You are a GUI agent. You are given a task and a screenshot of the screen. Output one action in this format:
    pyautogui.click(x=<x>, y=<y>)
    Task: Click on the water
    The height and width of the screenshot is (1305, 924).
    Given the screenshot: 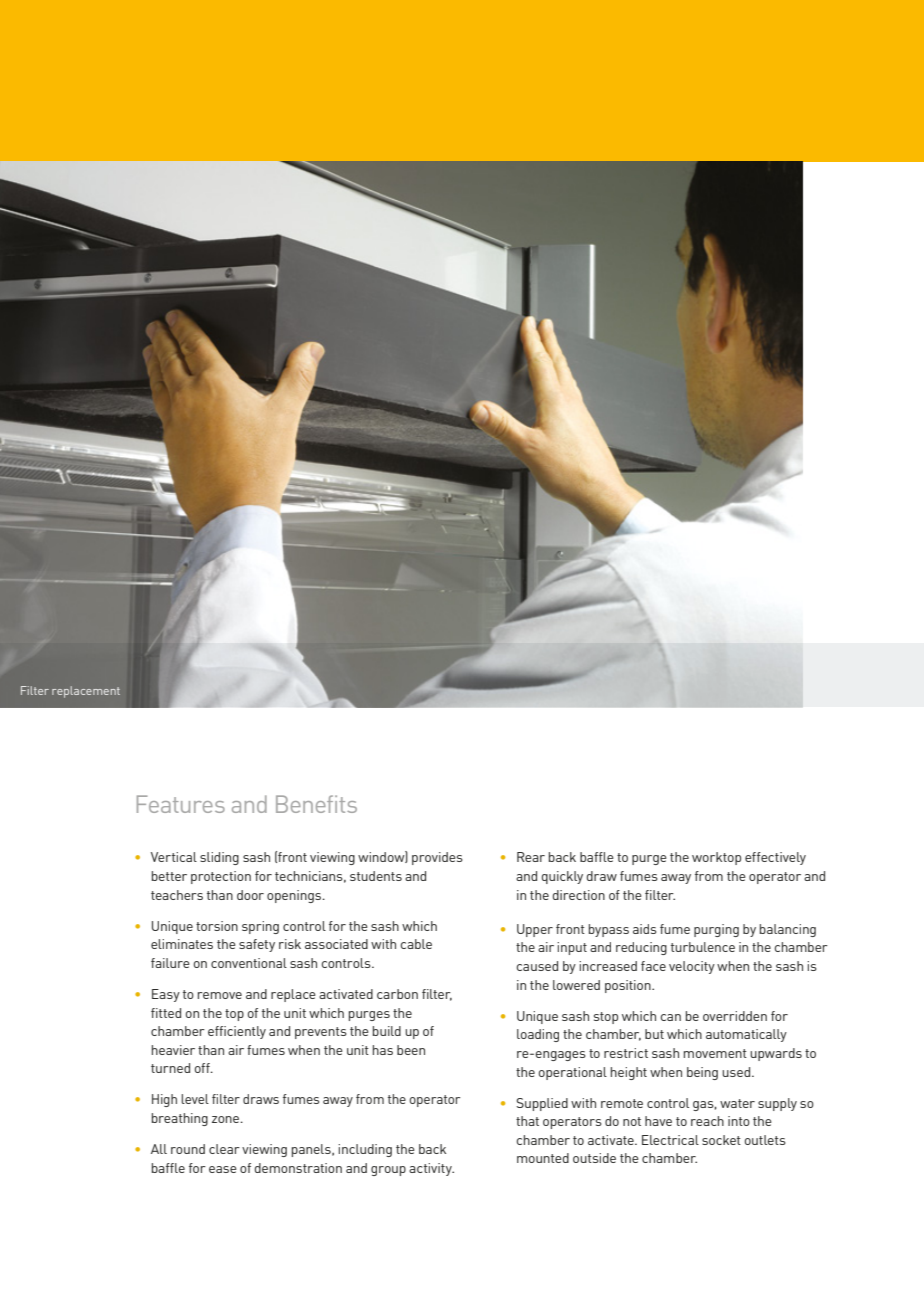 What is the action you would take?
    pyautogui.click(x=737, y=1103)
